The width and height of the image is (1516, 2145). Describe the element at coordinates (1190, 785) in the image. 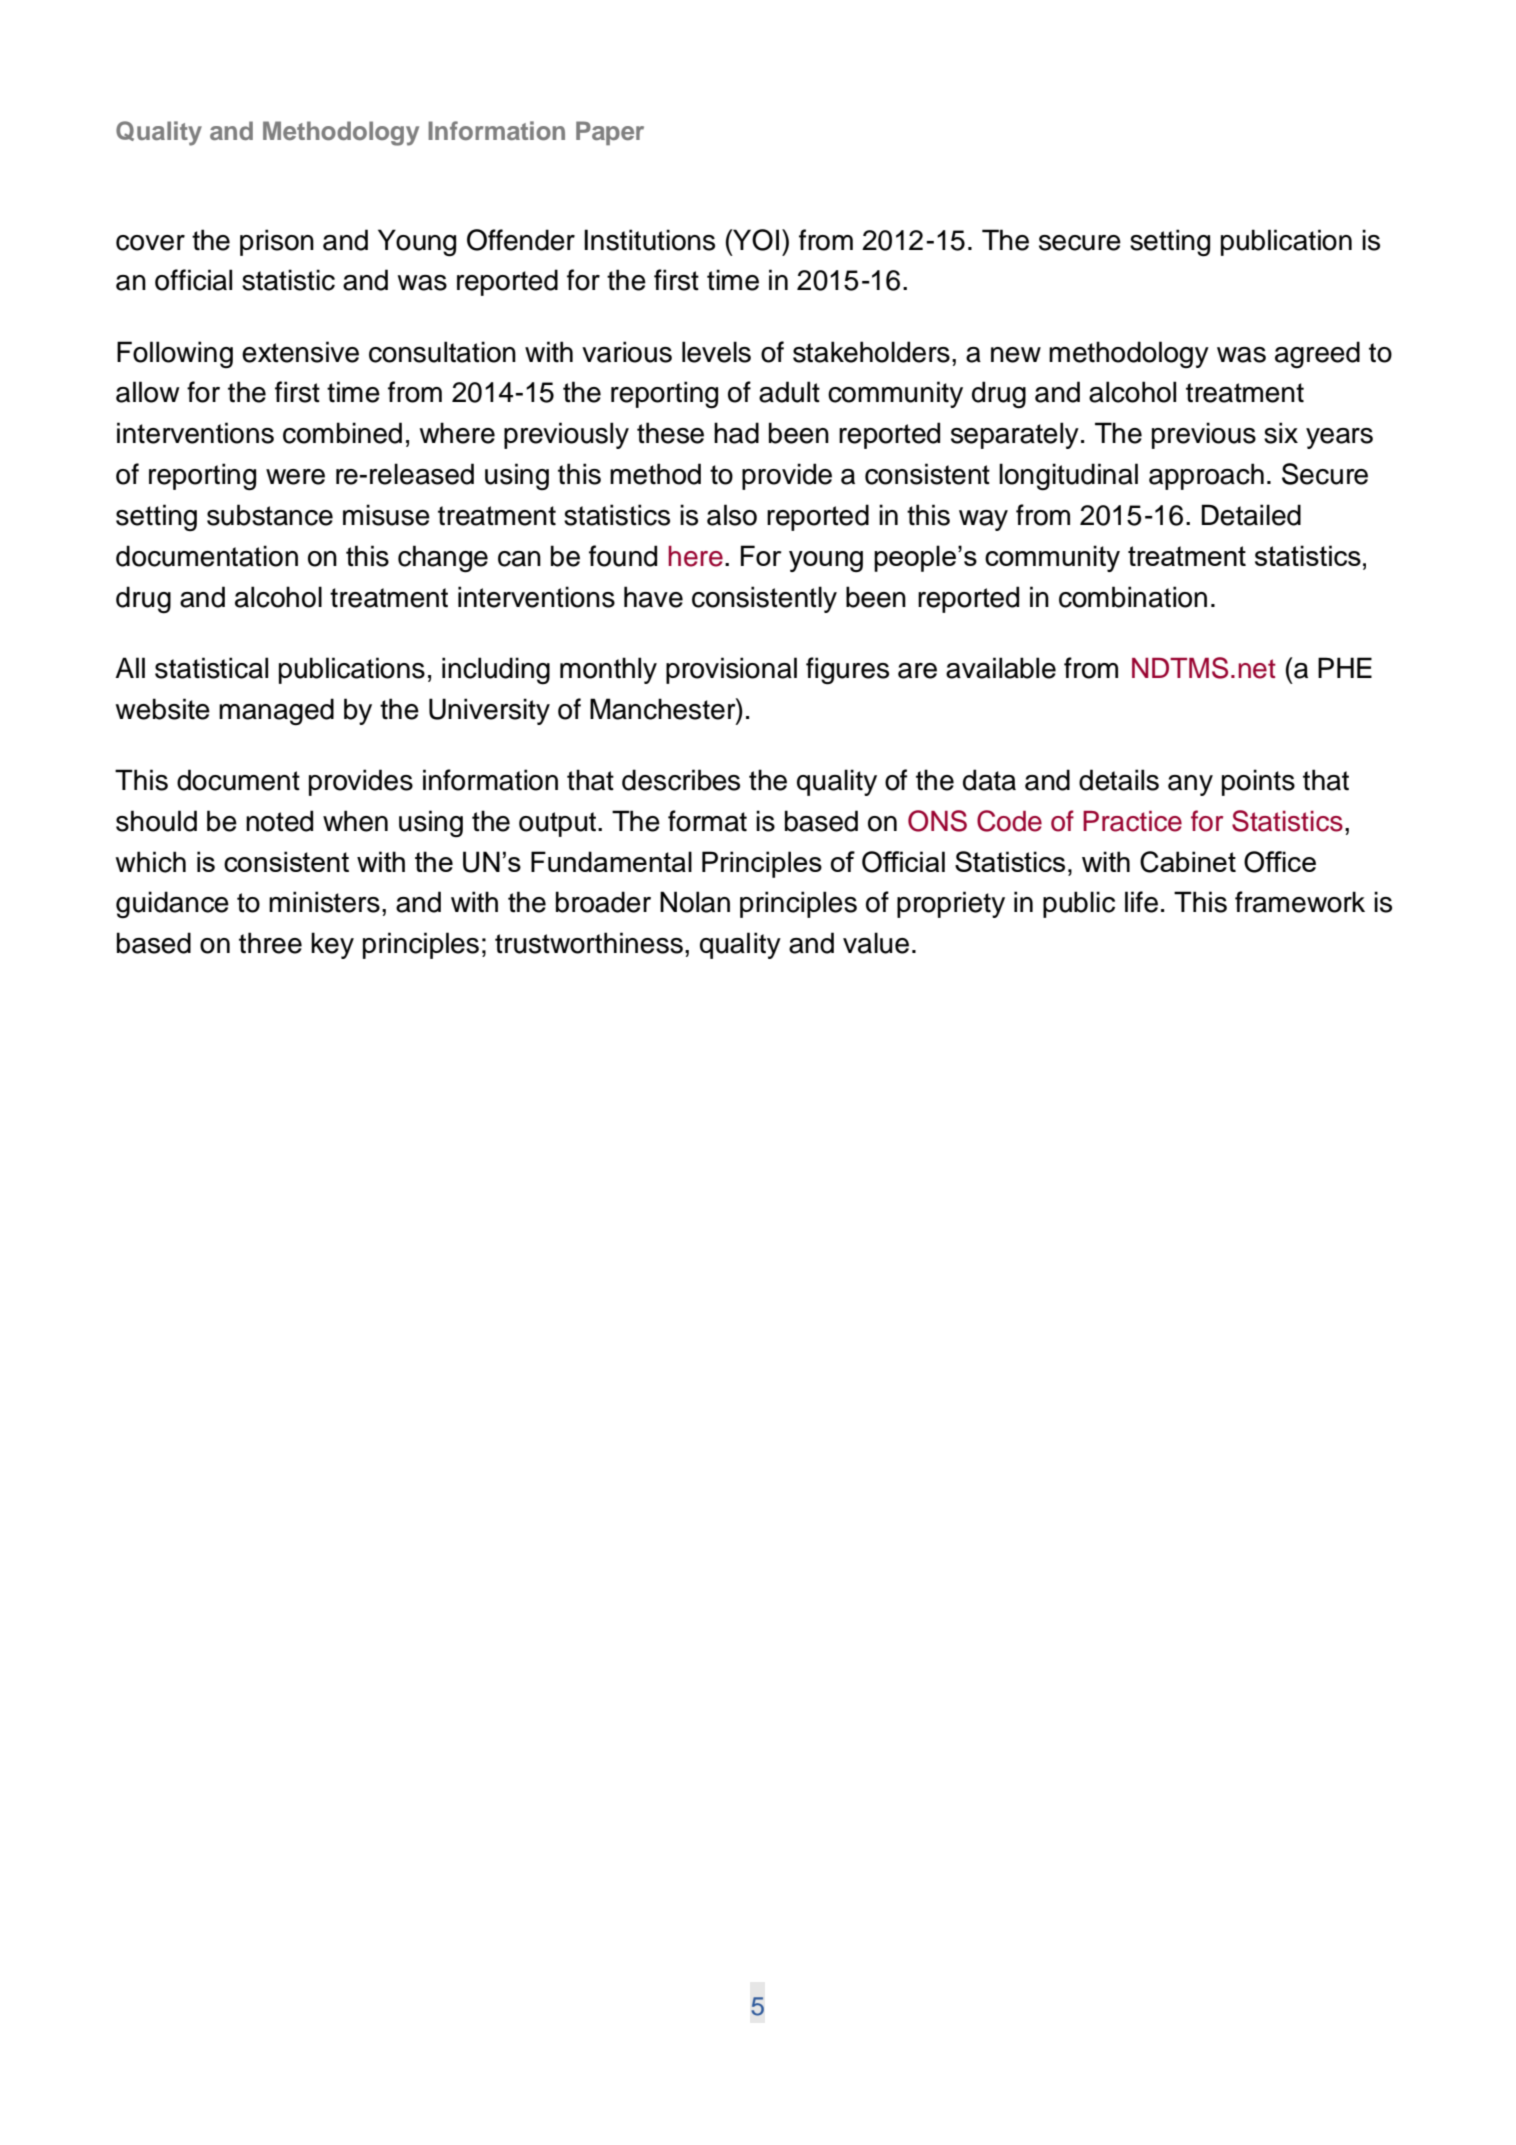

I see `any` at that location.
